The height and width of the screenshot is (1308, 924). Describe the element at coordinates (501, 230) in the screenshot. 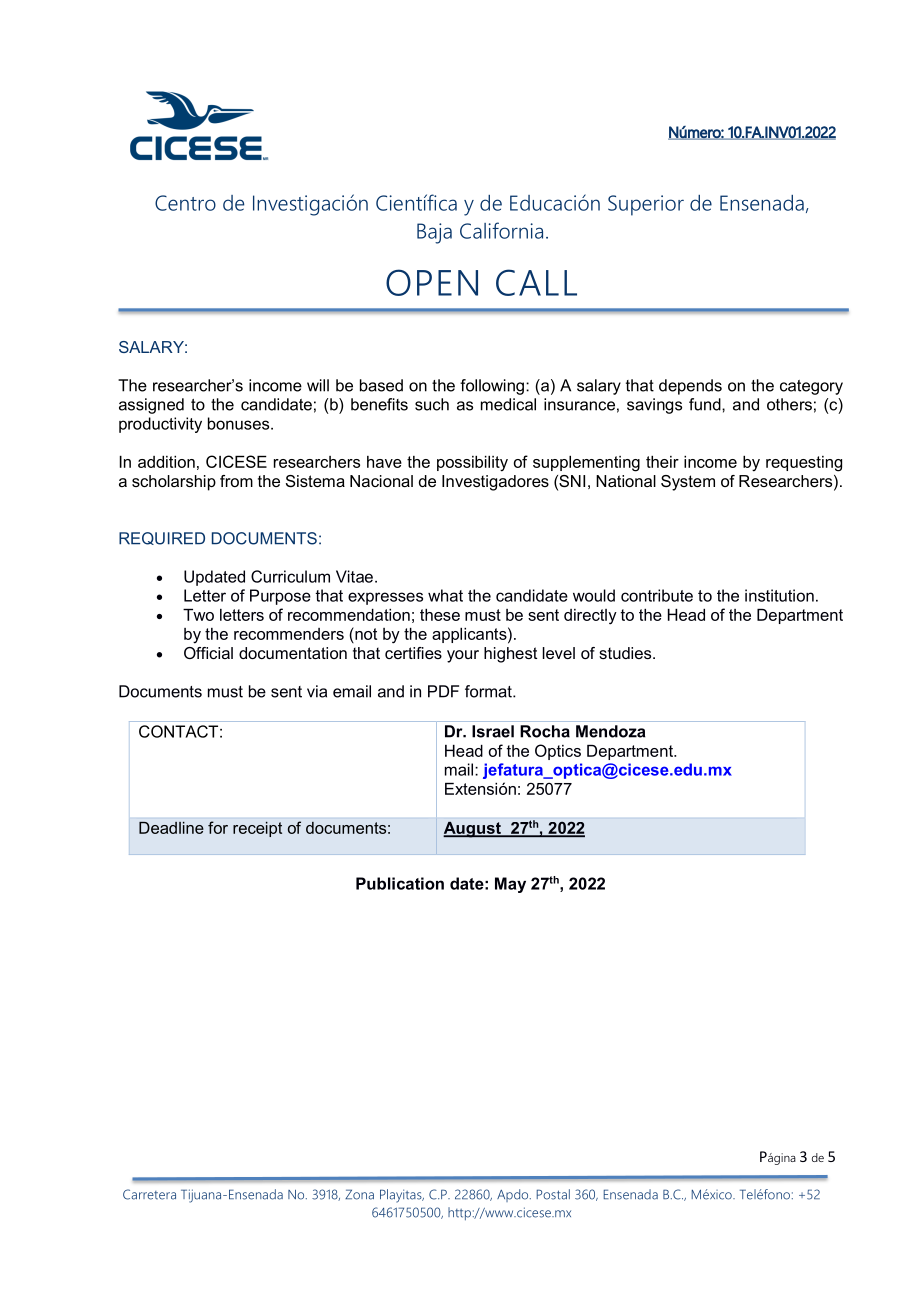

I see `California` at that location.
